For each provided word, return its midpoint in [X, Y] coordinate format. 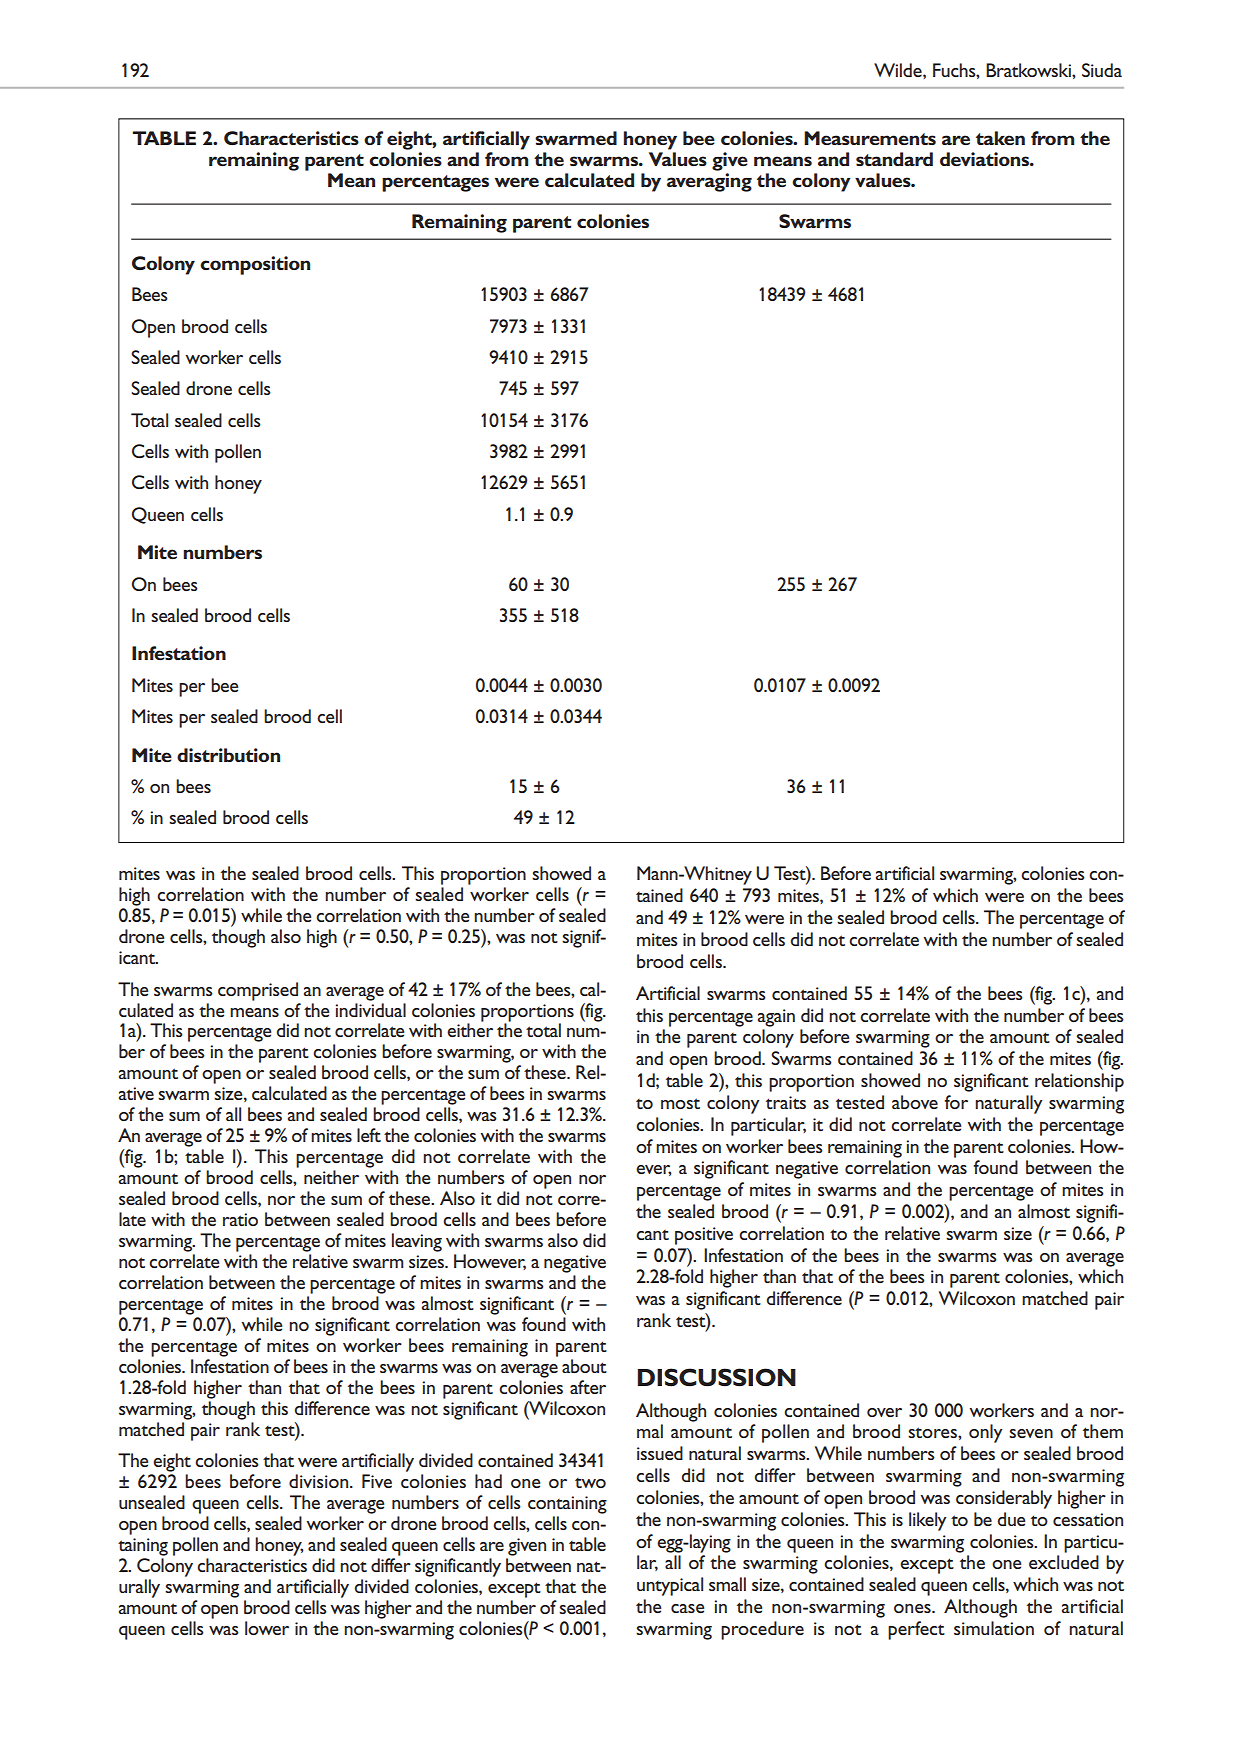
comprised [258, 991]
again [776, 1018]
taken [1000, 138]
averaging [709, 181]
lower [267, 1628]
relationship [1079, 1082]
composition [255, 265]
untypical [670, 1586]
